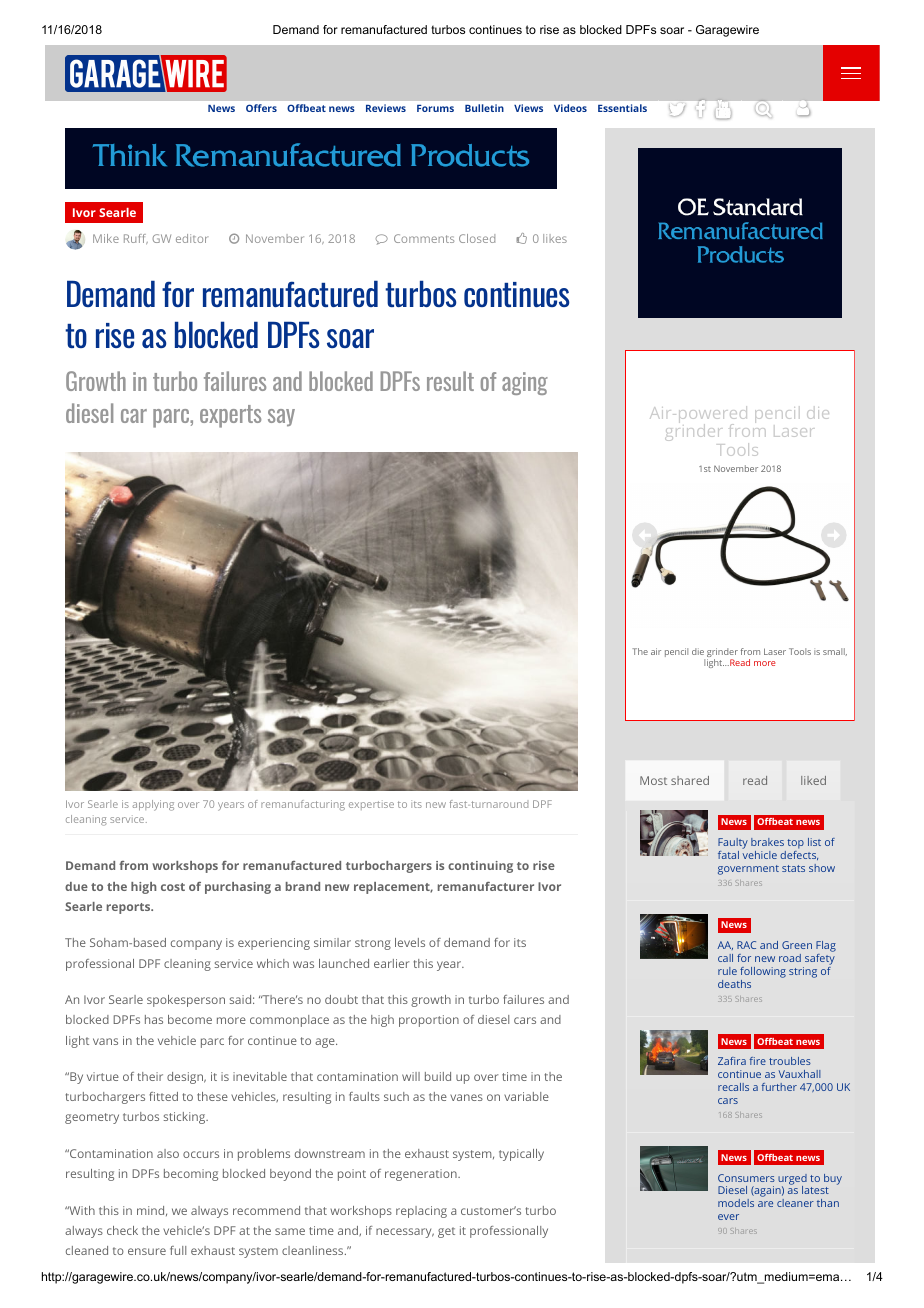  Describe the element at coordinates (622, 108) in the screenshot. I see `Essentials` at that location.
